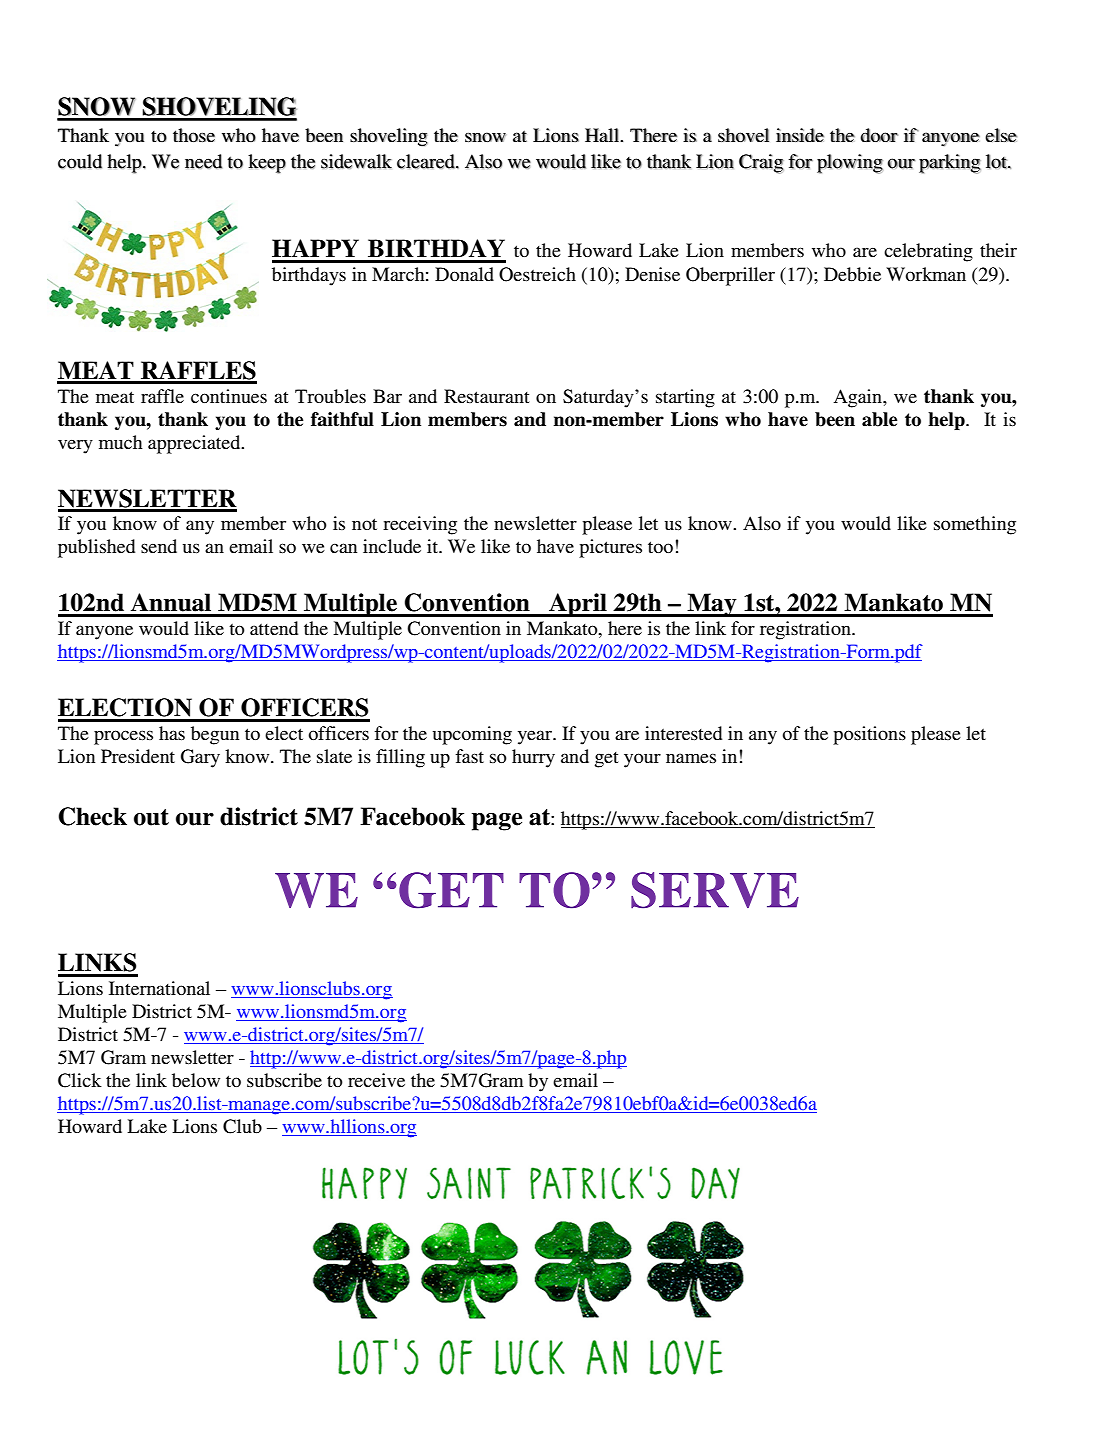  What do you see at coordinates (850, 164) in the screenshot?
I see `plowing` at bounding box center [850, 164].
